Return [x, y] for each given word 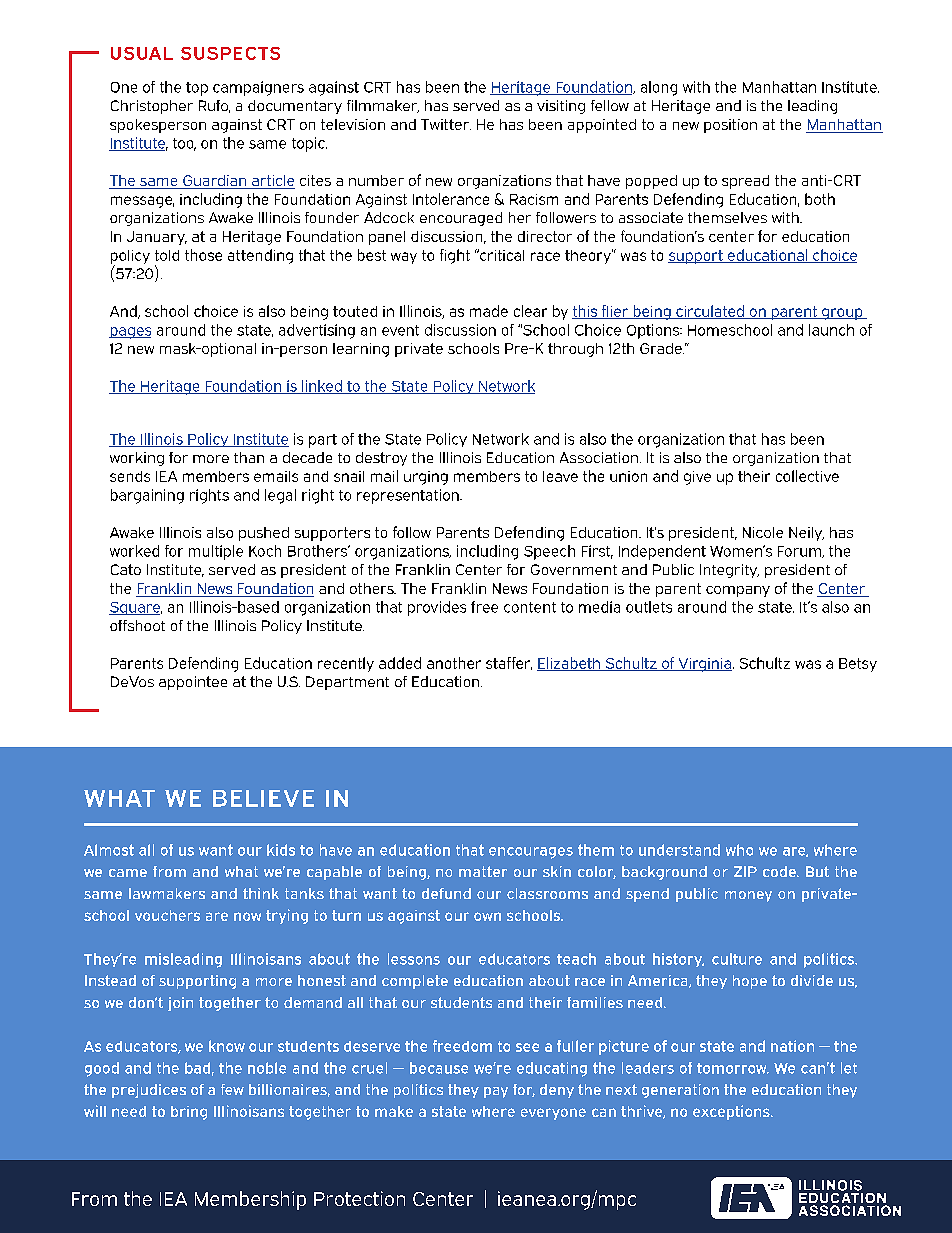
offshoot [137, 625]
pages [130, 333]
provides [437, 608]
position [730, 126]
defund [446, 893]
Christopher [152, 107]
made [489, 311]
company [738, 591]
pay [496, 1092]
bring [189, 1113]
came [128, 873]
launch [831, 330]
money [748, 896]
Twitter [446, 124]
